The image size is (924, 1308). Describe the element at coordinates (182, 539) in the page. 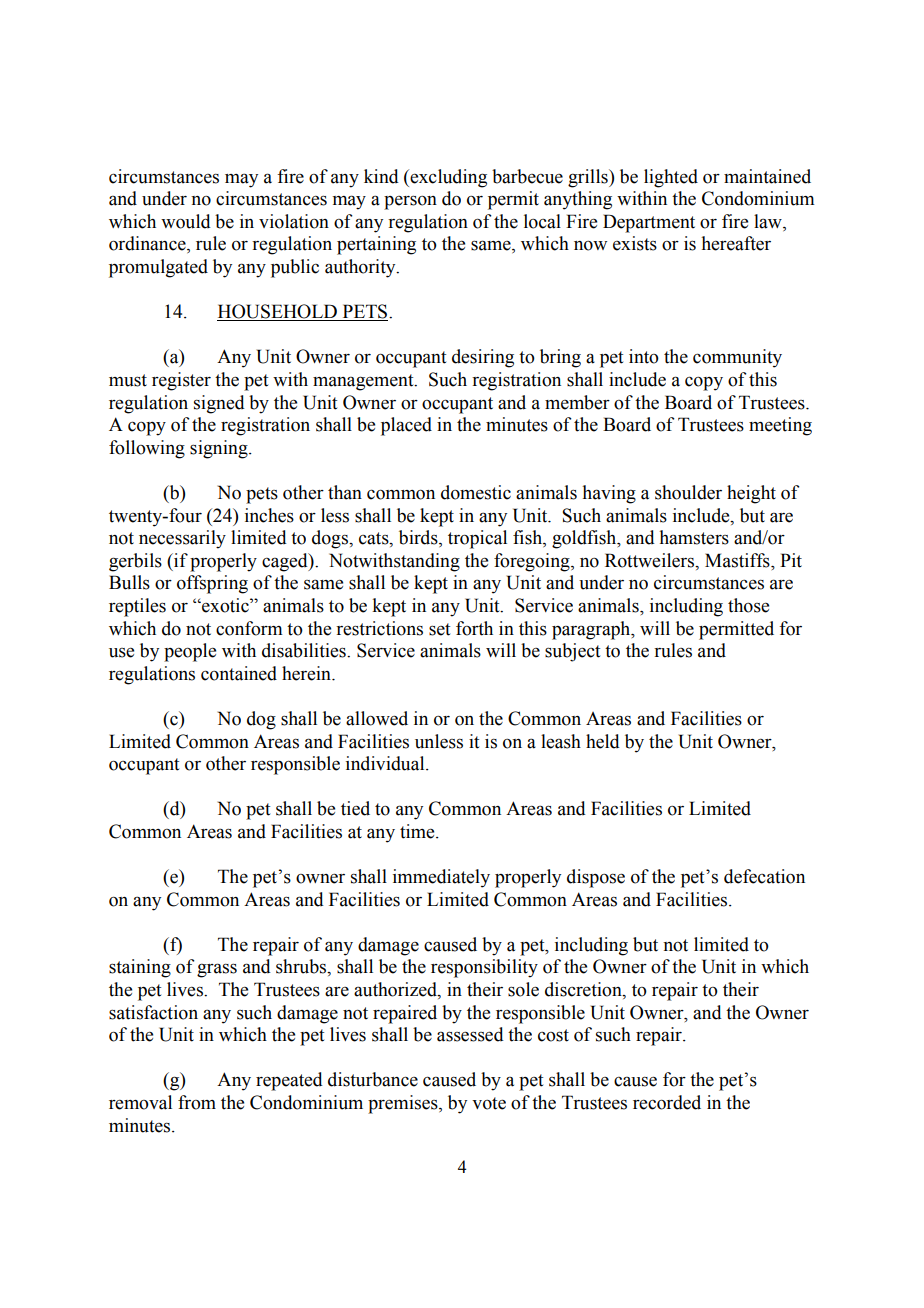

I see `necessarily` at that location.
